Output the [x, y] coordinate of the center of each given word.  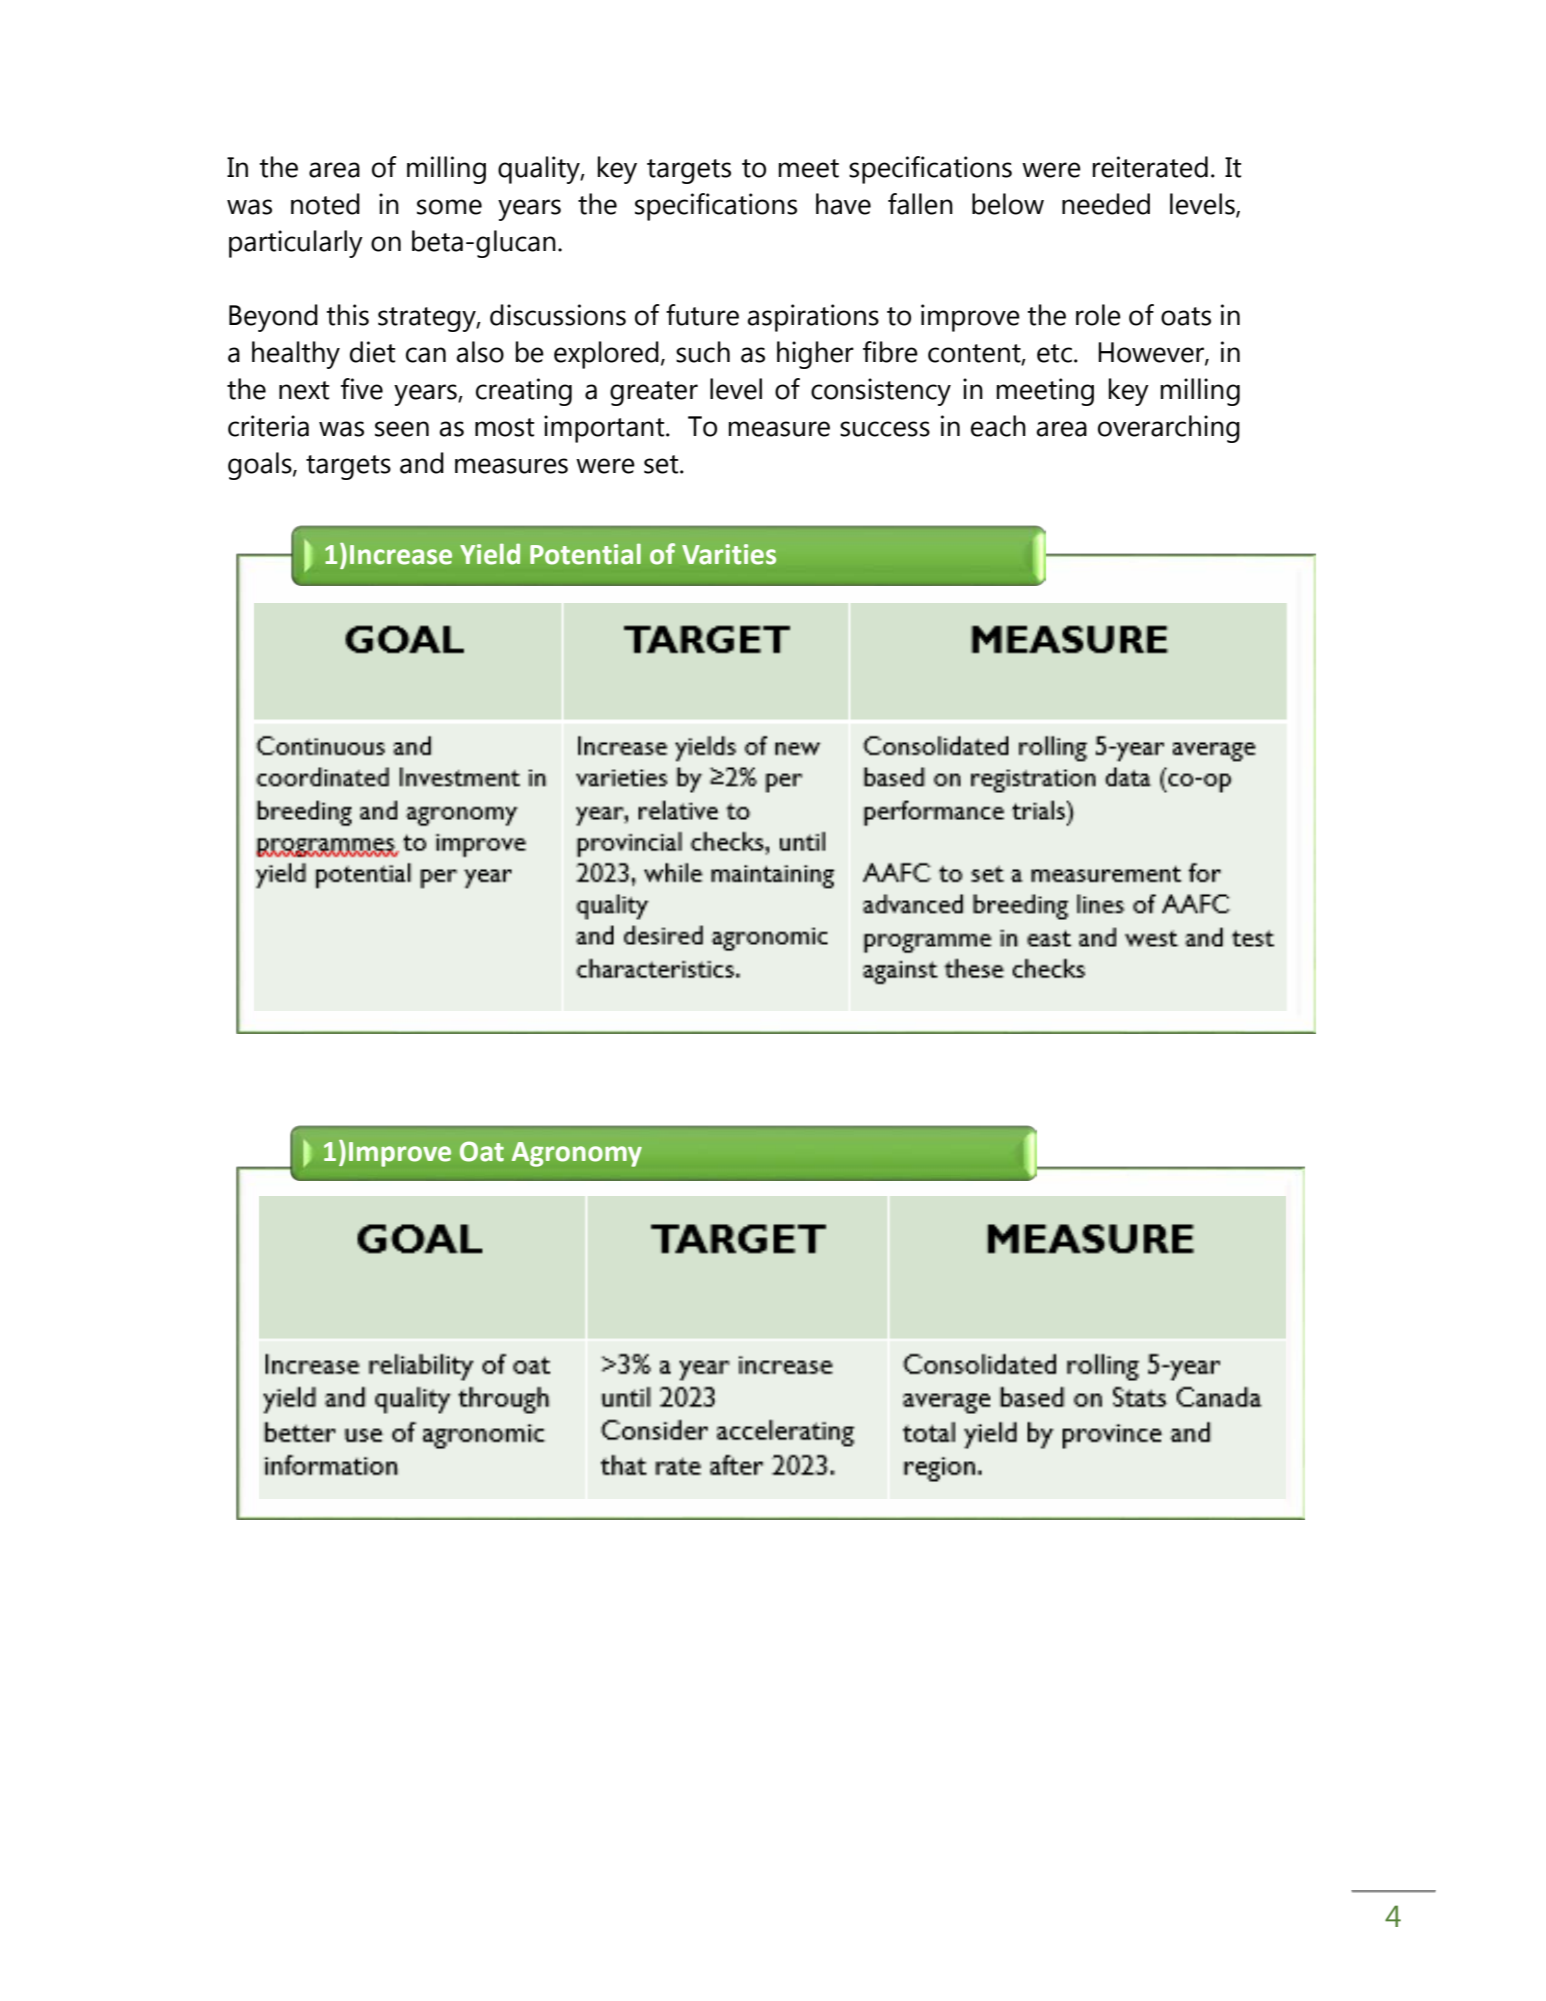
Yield [490, 554]
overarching [1169, 429]
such [703, 352]
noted [325, 204]
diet [373, 352]
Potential [585, 554]
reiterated [1150, 167]
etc [1054, 353]
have [843, 204]
